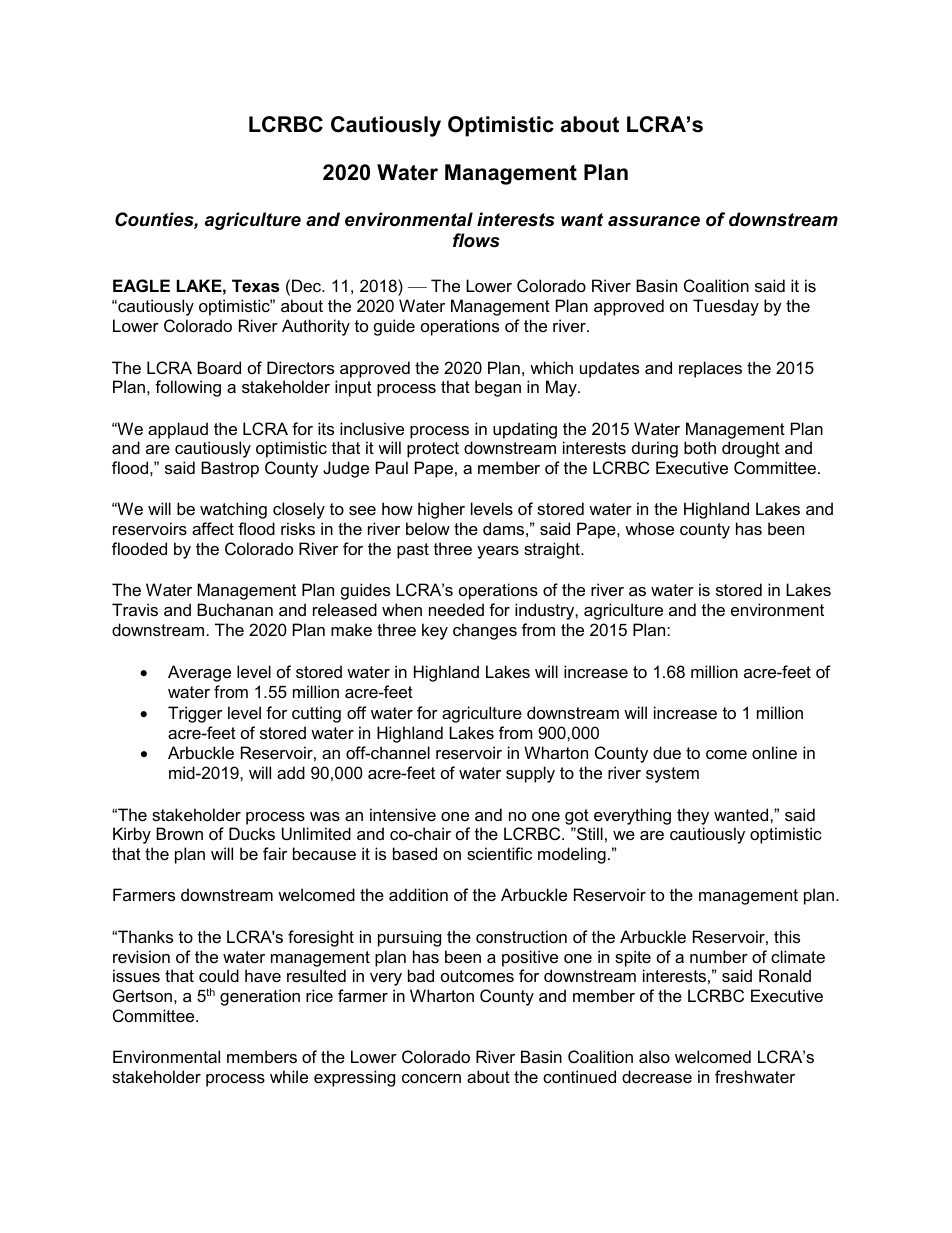 The height and width of the page is (1233, 952). I want to click on flows, so click(476, 240).
